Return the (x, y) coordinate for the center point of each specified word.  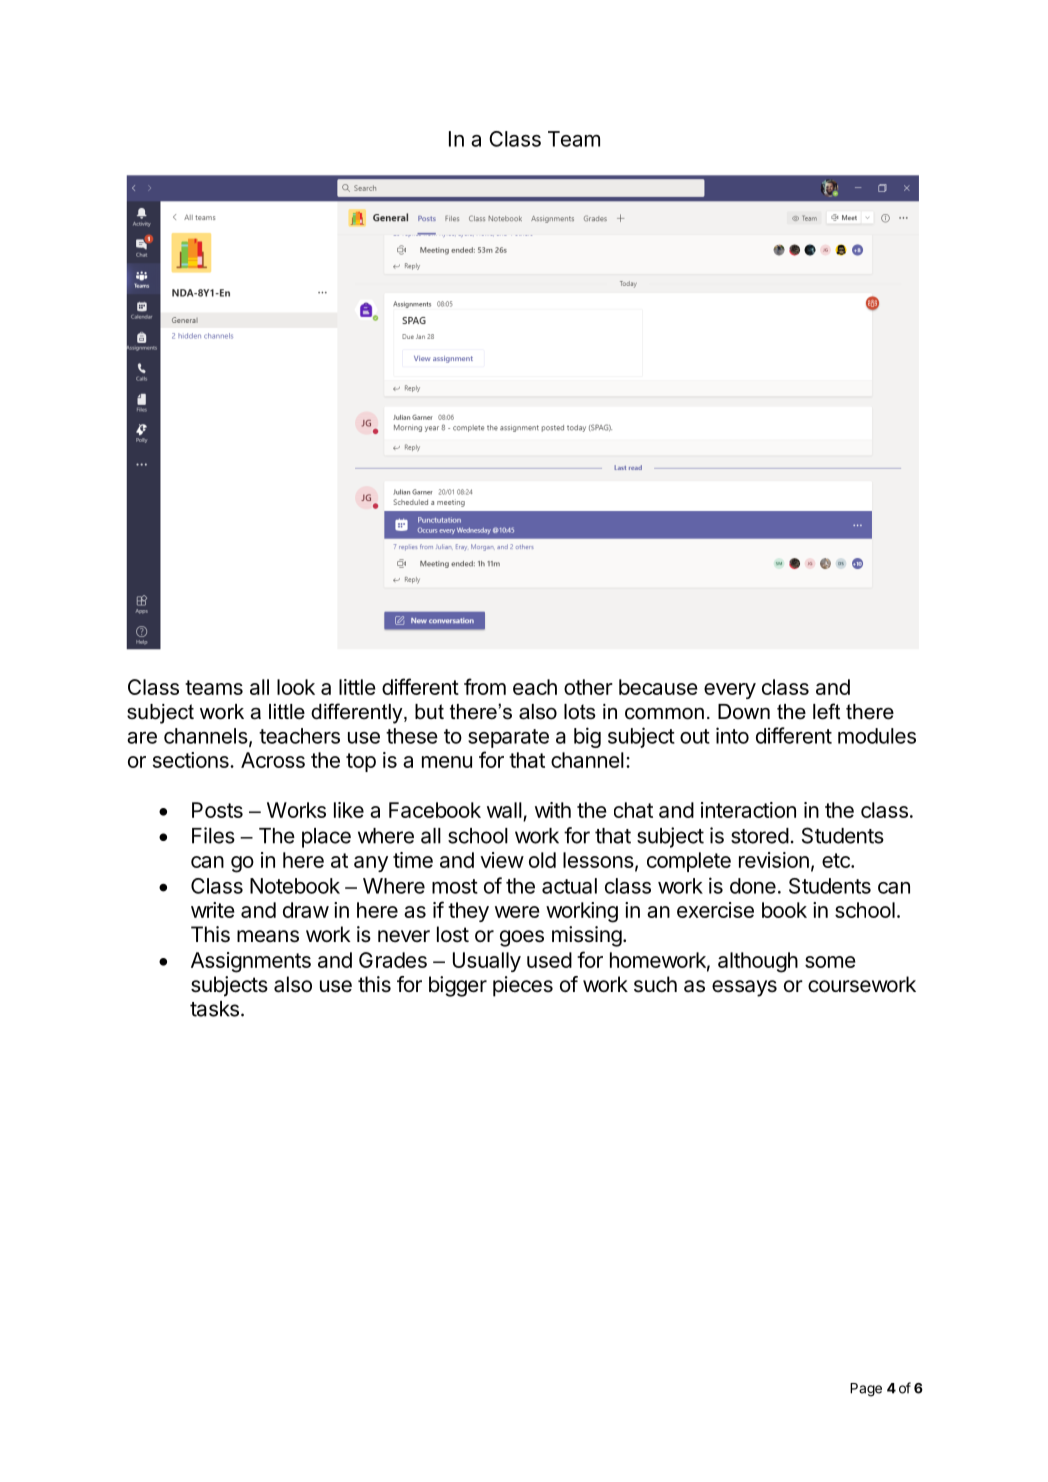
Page (866, 1390)
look (296, 687)
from (485, 686)
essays (744, 988)
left (826, 711)
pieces (523, 986)
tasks (214, 1009)
